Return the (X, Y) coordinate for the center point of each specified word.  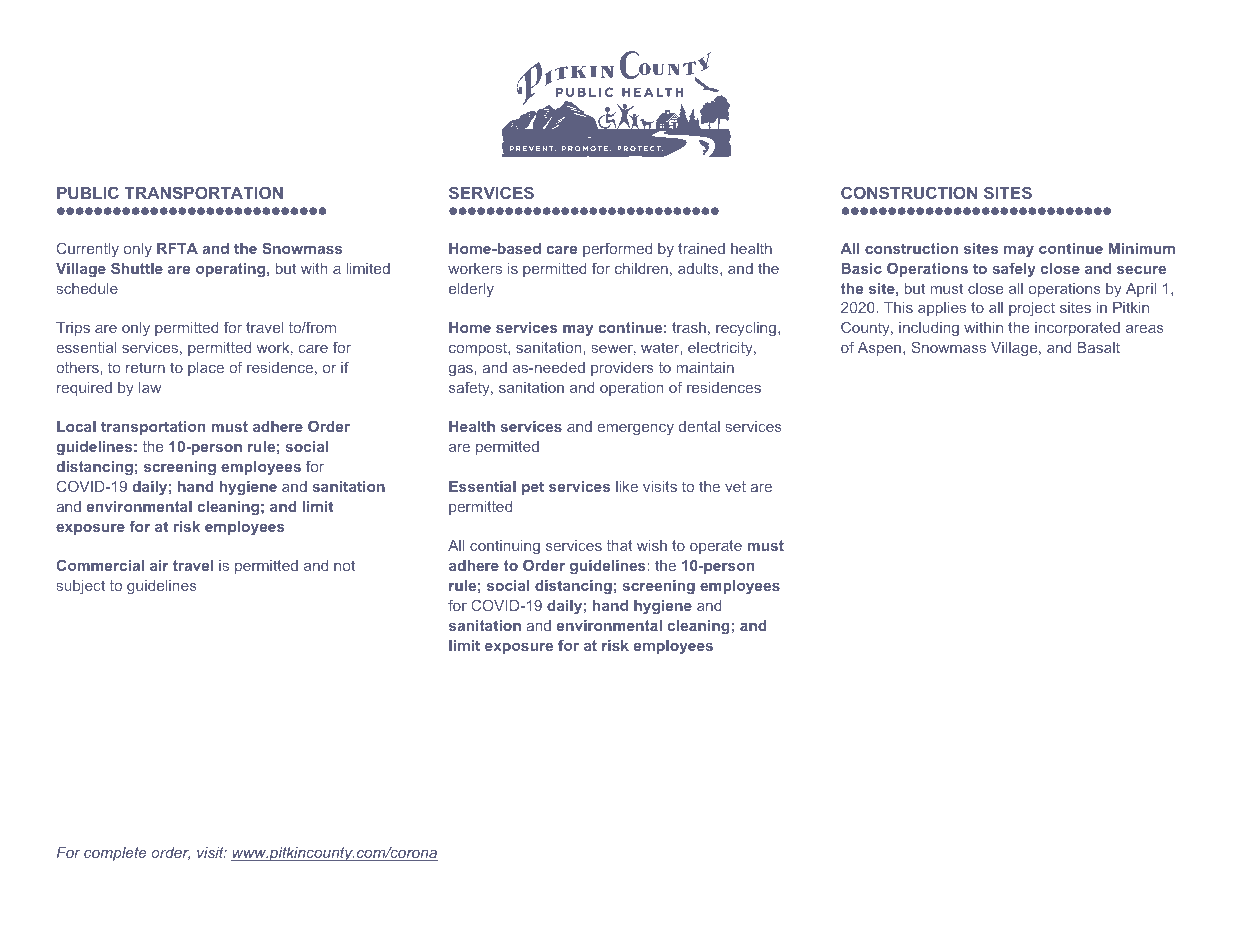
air (159, 565)
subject (81, 587)
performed (617, 249)
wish (652, 545)
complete (115, 854)
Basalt (1099, 347)
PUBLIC (88, 192)
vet (735, 486)
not (344, 565)
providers (622, 369)
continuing (505, 547)
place (206, 369)
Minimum (1142, 248)
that (620, 545)
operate (716, 547)
